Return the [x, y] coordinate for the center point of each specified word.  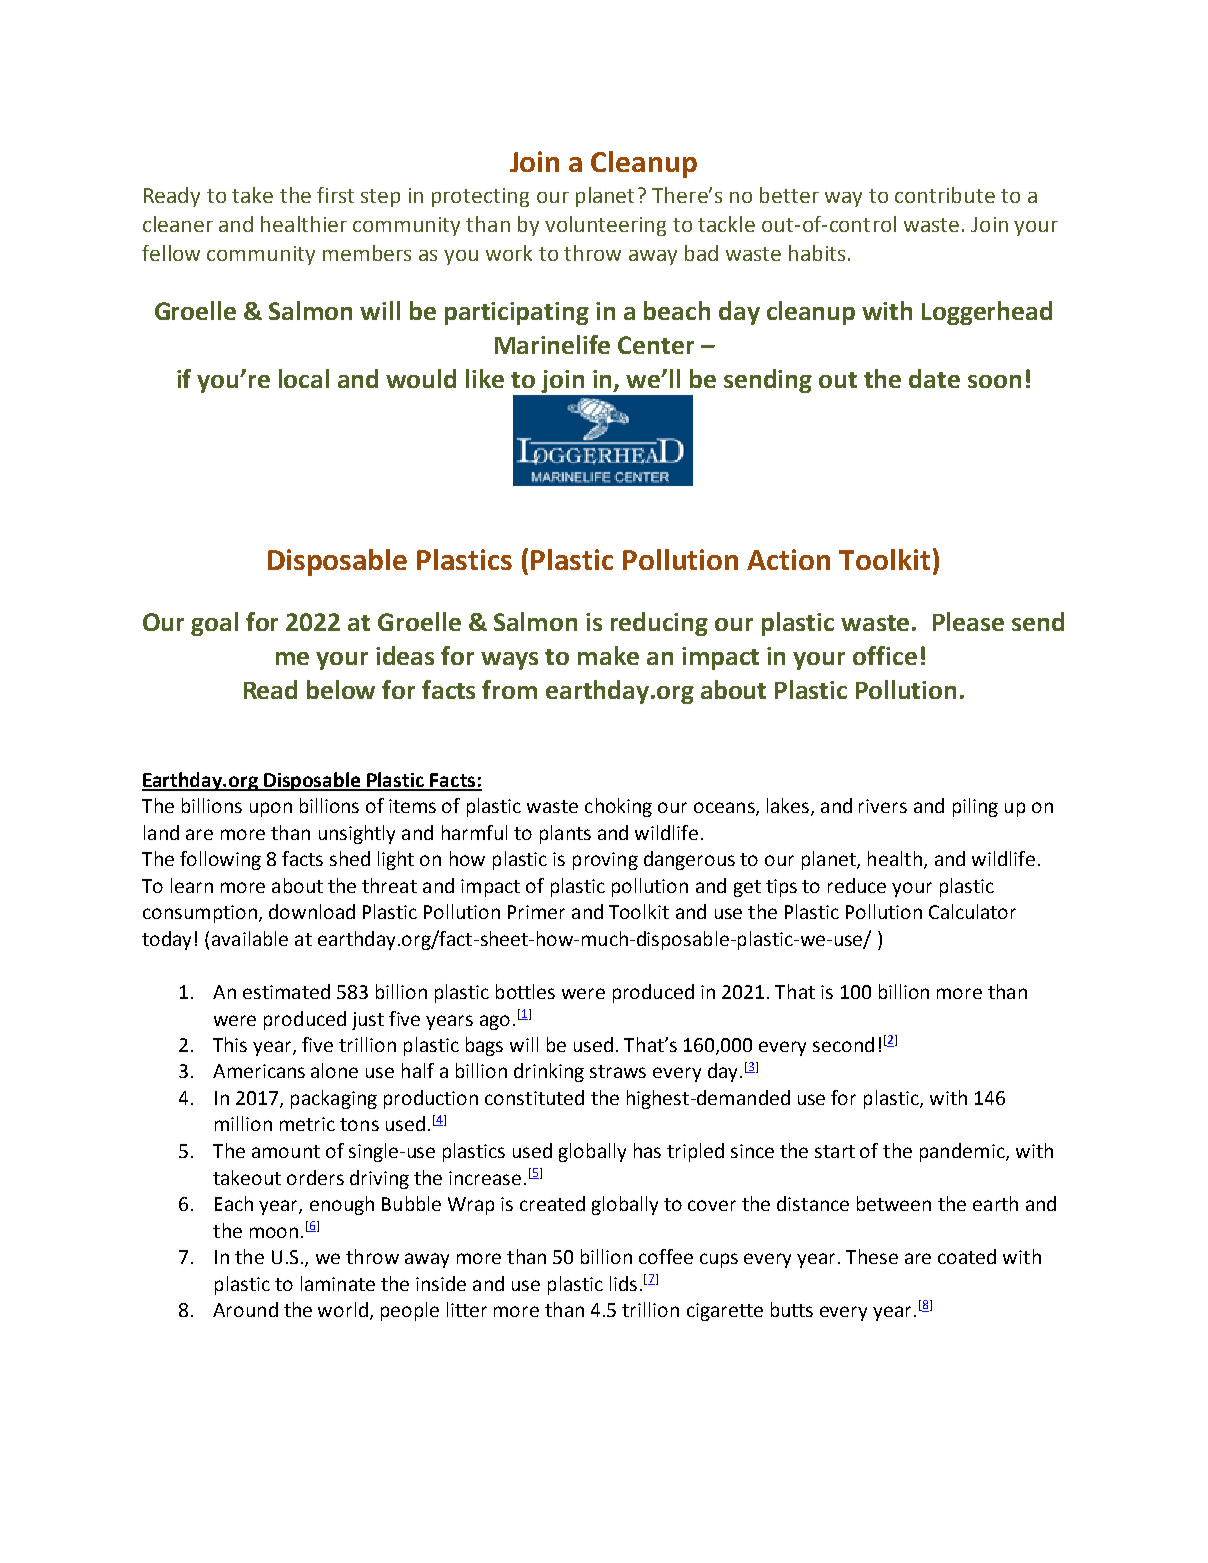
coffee [666, 1256]
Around [245, 1309]
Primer [536, 912]
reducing [659, 624]
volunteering [605, 226]
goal [214, 624]
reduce [857, 885]
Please [968, 621]
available [250, 938]
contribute [945, 195]
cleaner [178, 224]
